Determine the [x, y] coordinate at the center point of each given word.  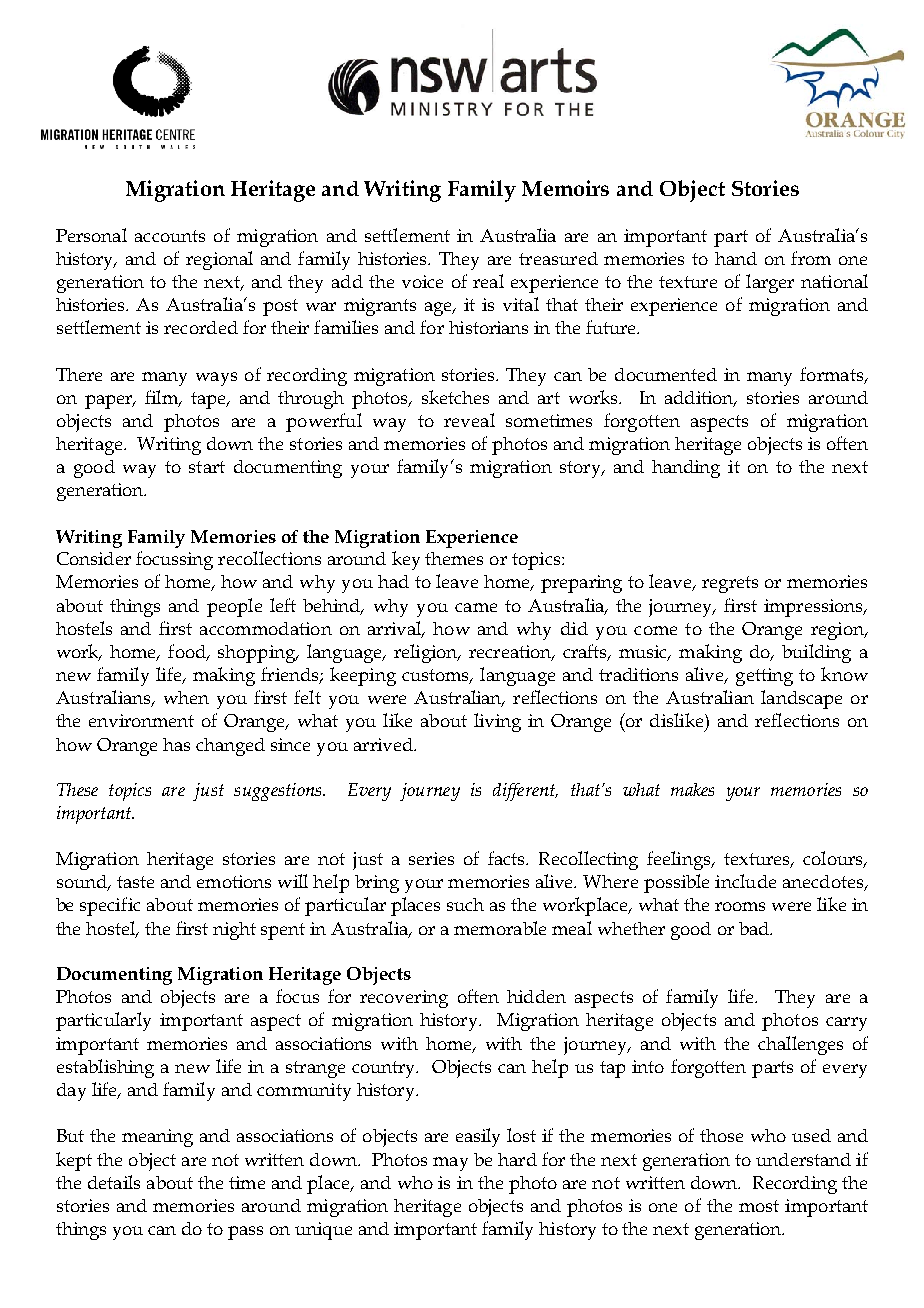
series [431, 858]
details [114, 1182]
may [450, 1164]
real [488, 281]
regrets [730, 584]
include [745, 881]
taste [135, 882]
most [759, 1206]
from [811, 258]
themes [454, 558]
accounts [170, 236]
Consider [94, 558]
